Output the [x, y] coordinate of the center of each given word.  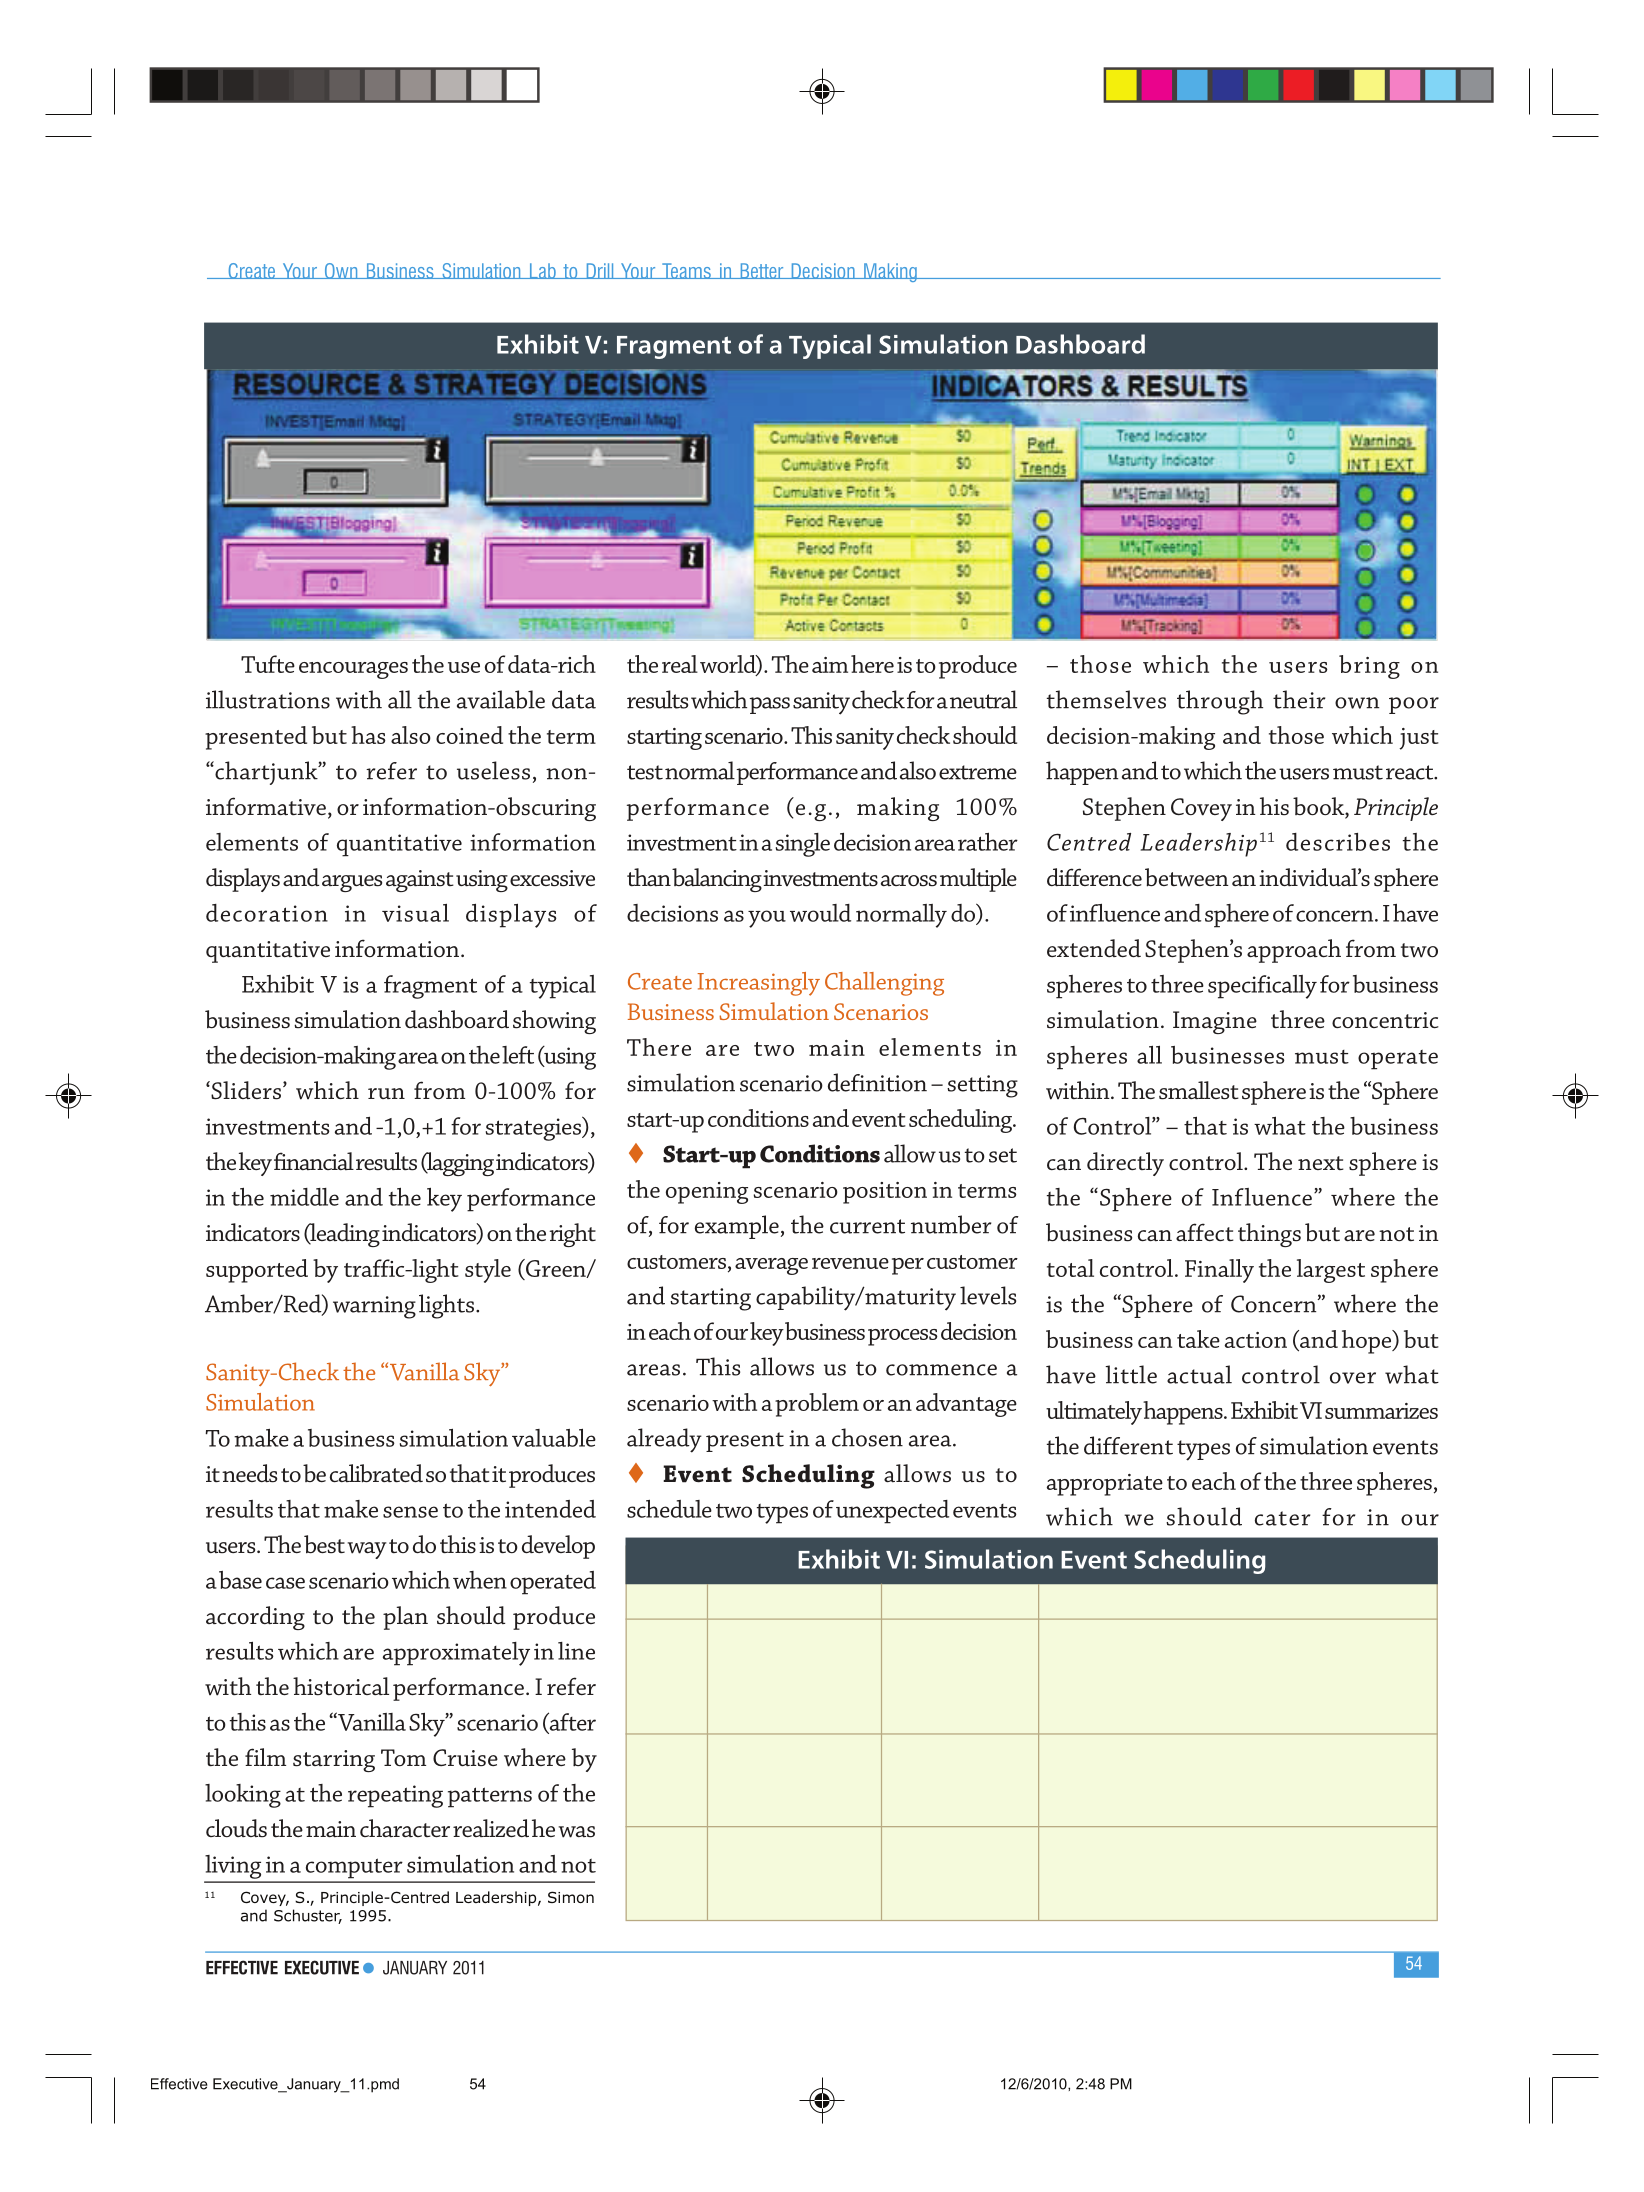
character [405, 1828]
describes [1338, 842]
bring [1369, 667]
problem [817, 1405]
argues [352, 883]
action [1256, 1340]
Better [762, 271]
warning [374, 1307]
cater [1282, 1518]
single [803, 845]
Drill [600, 271]
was [576, 1832]
